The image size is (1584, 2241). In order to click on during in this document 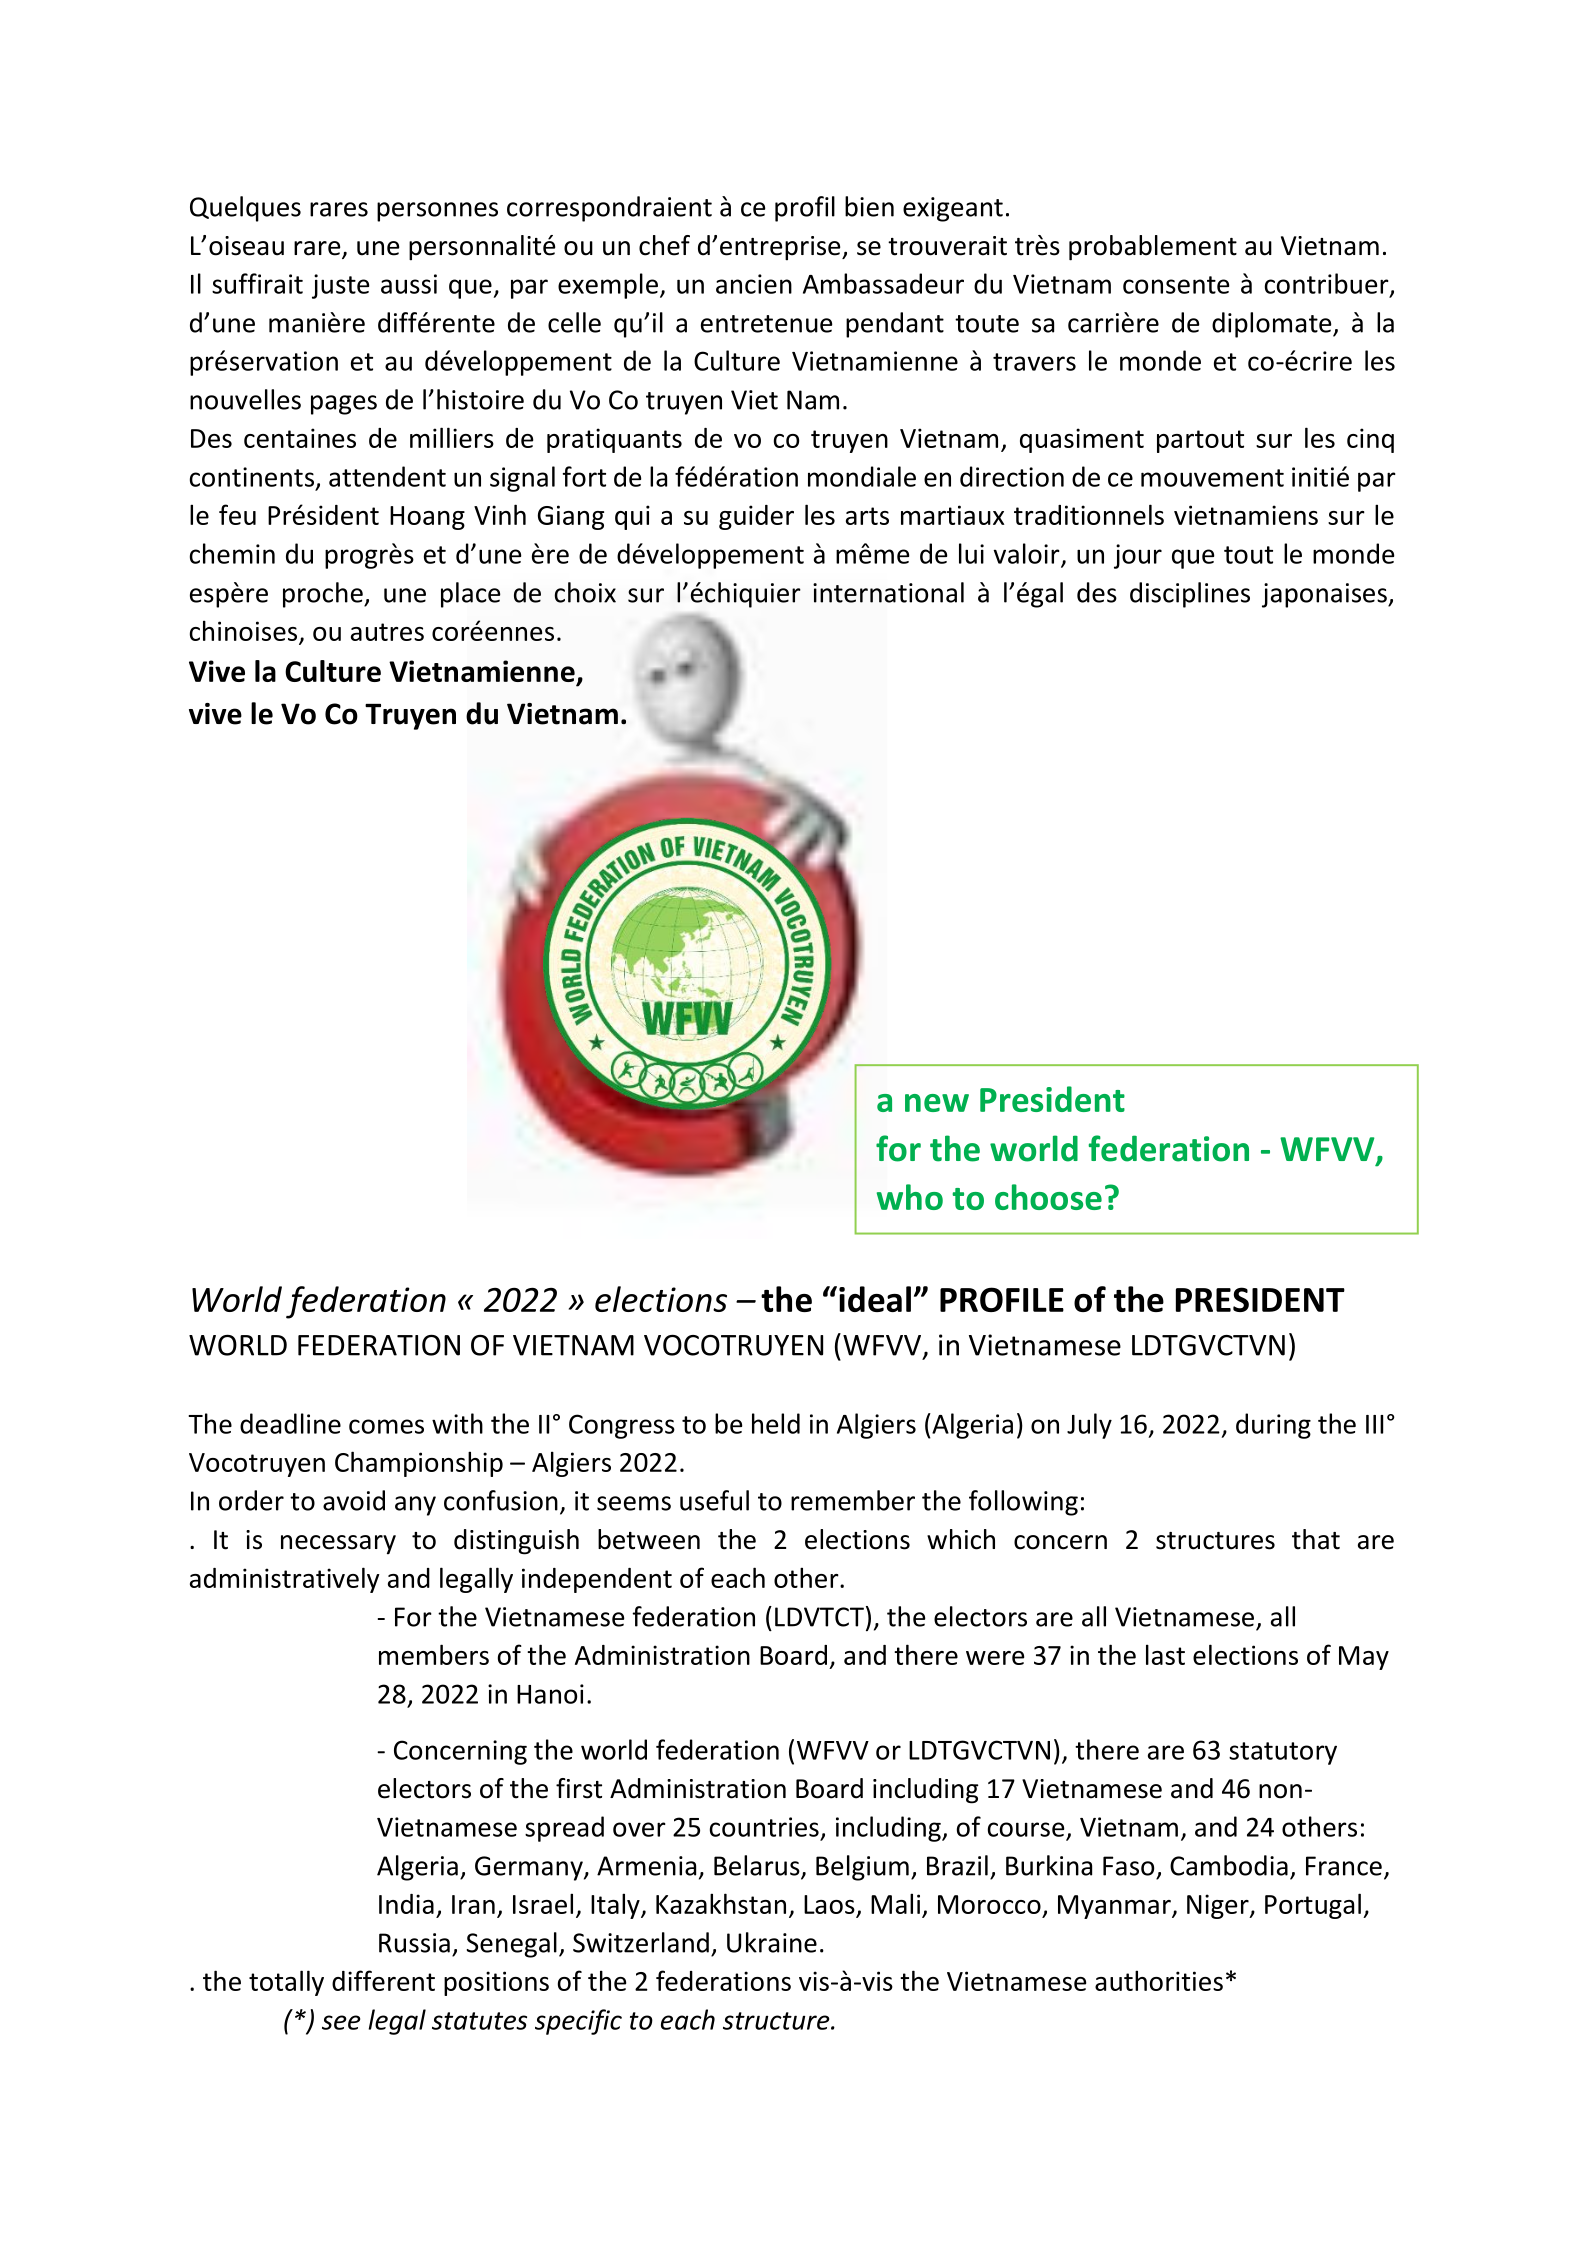, I will do `click(1273, 1426)`.
